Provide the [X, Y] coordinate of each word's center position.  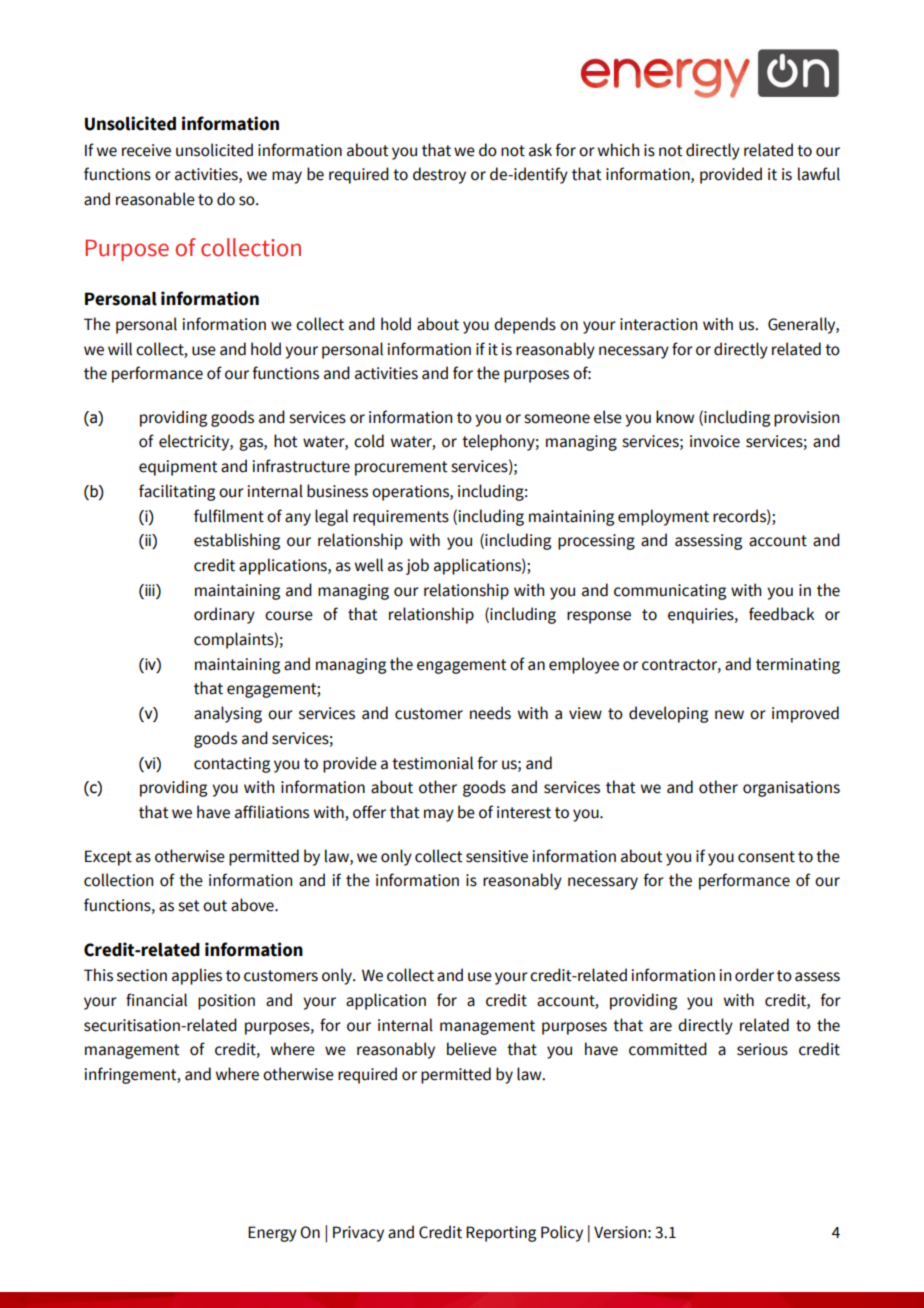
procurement [401, 468]
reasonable [155, 199]
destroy [439, 175]
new [729, 715]
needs [490, 713]
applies [197, 976]
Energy [272, 1234]
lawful [819, 174]
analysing [228, 714]
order [754, 975]
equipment [178, 468]
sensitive [497, 856]
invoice [715, 441]
